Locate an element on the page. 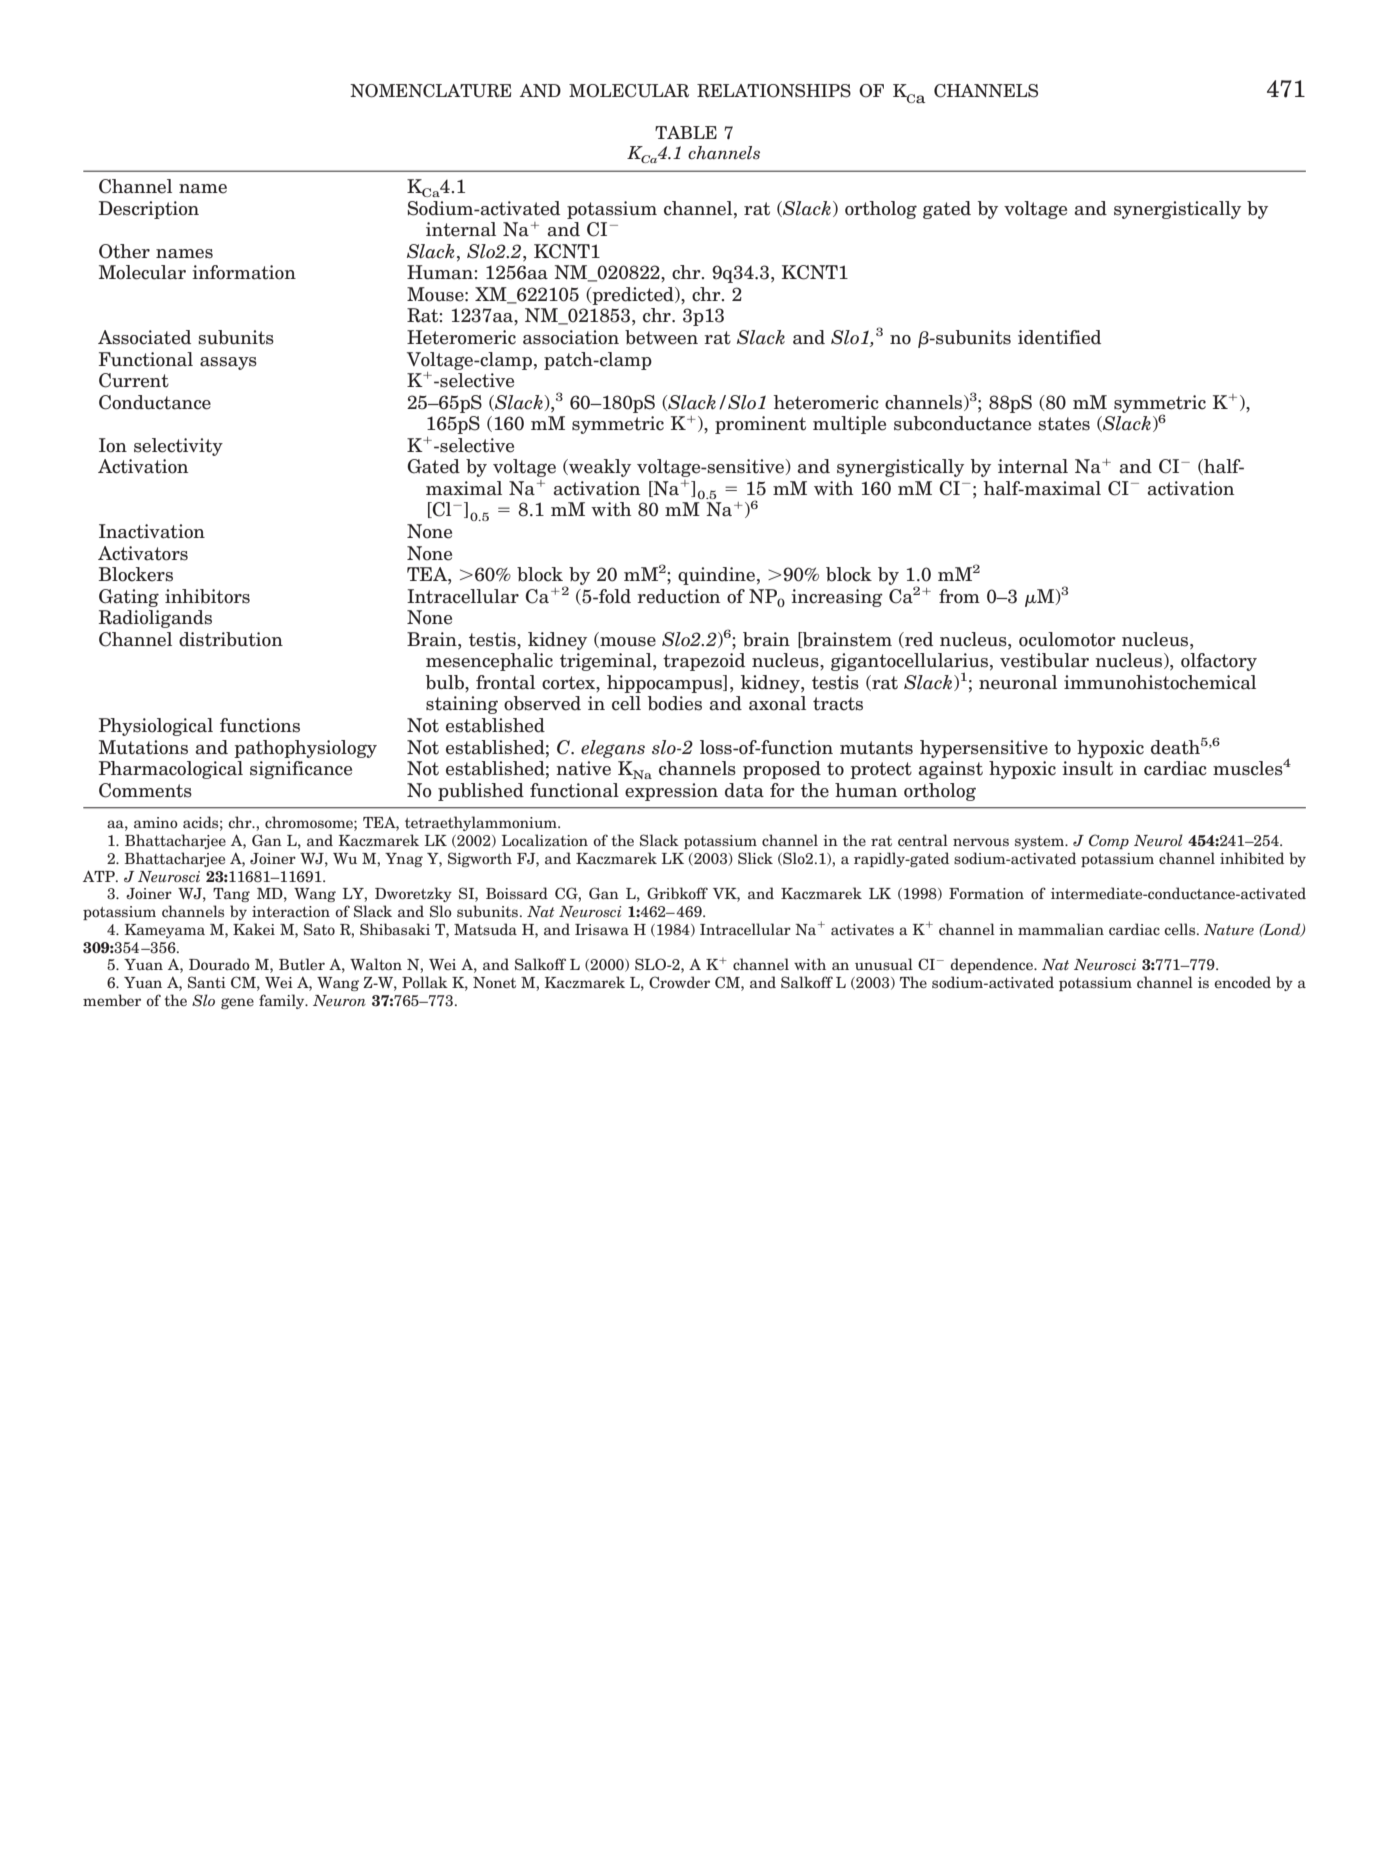 The image size is (1386, 1855). weakly is located at coordinates (599, 468).
